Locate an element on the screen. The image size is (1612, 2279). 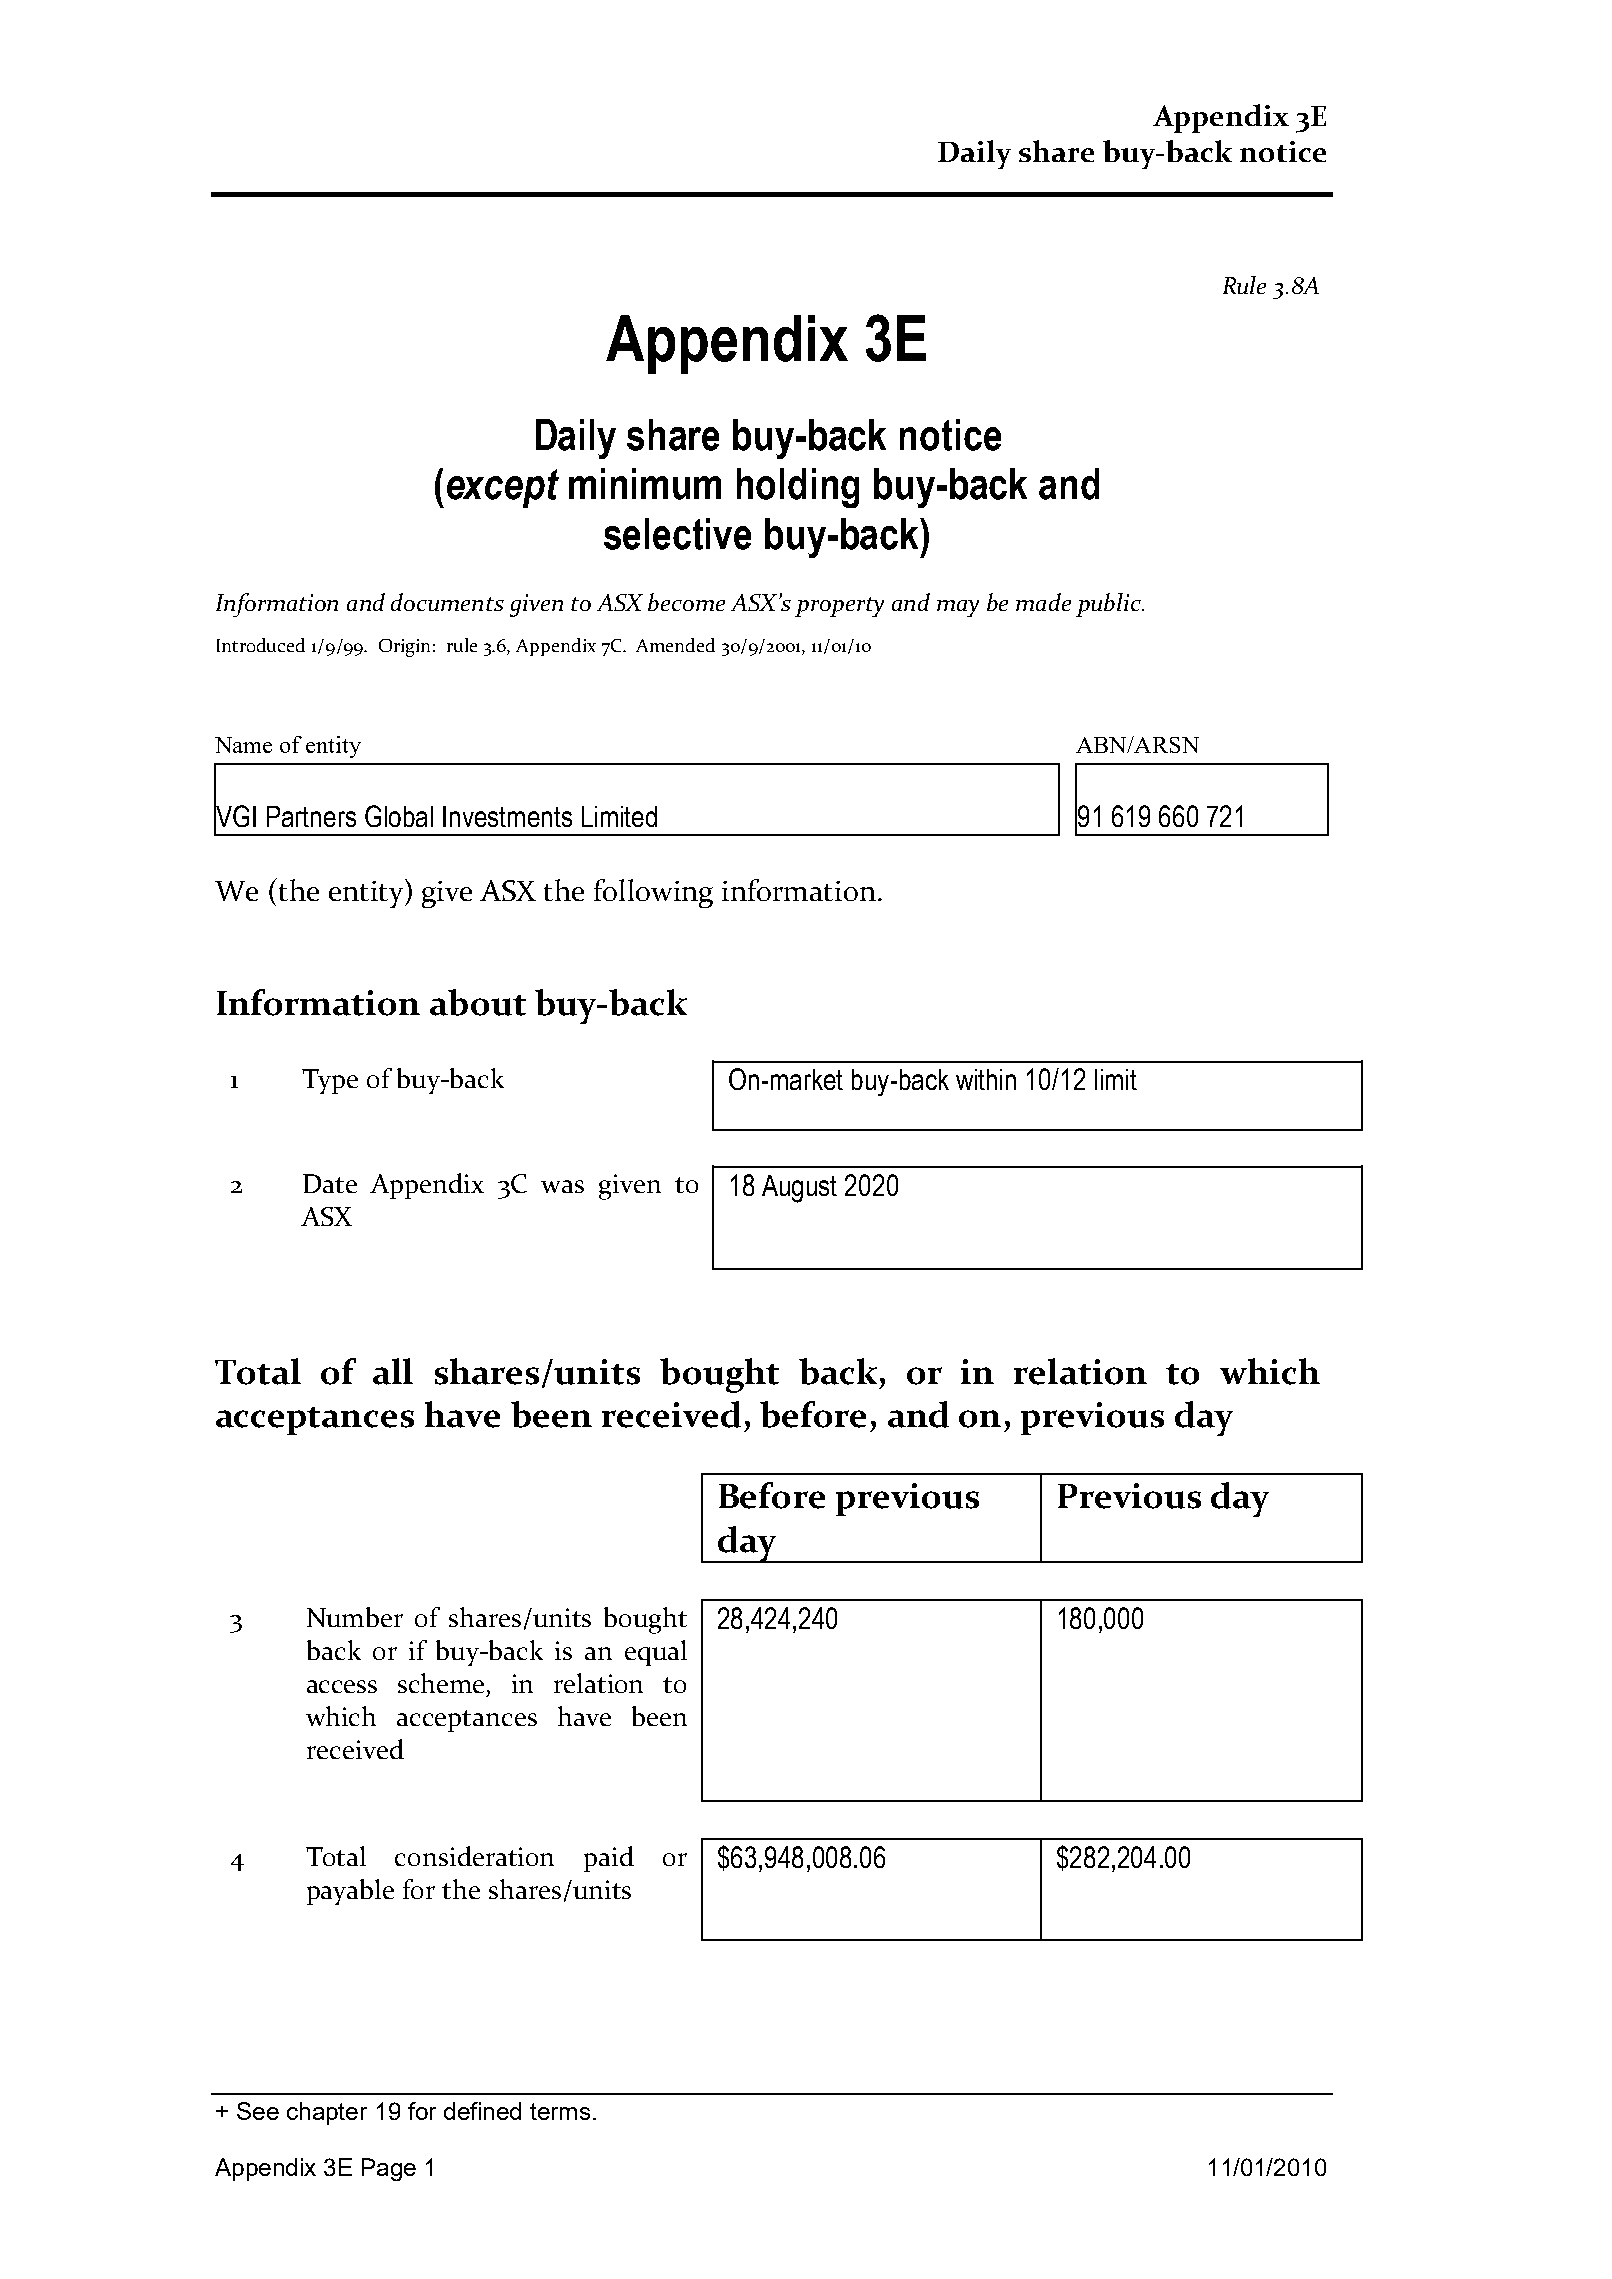
chapter is located at coordinates (327, 2113).
